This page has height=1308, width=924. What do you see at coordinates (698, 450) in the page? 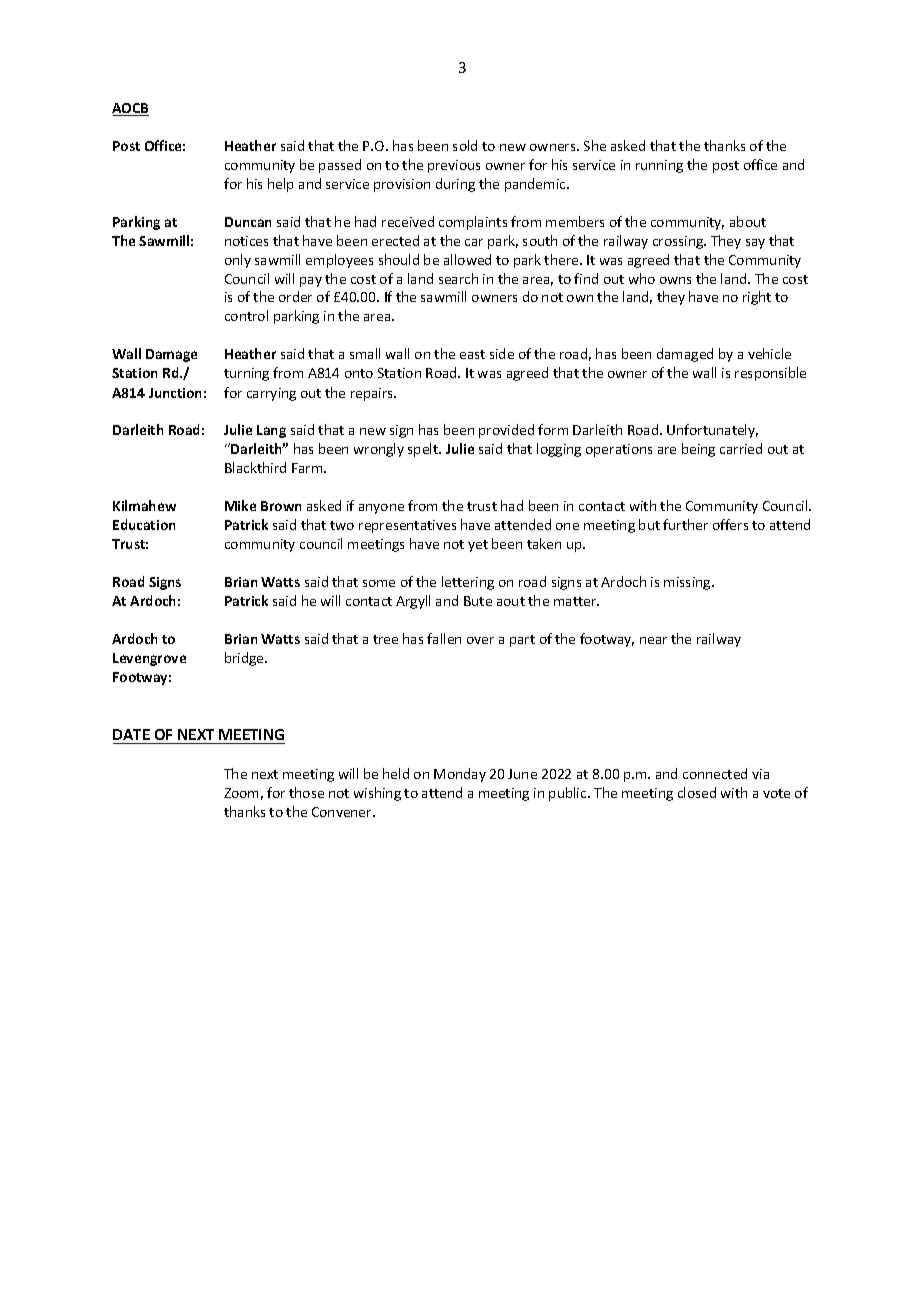
I see `being` at bounding box center [698, 450].
